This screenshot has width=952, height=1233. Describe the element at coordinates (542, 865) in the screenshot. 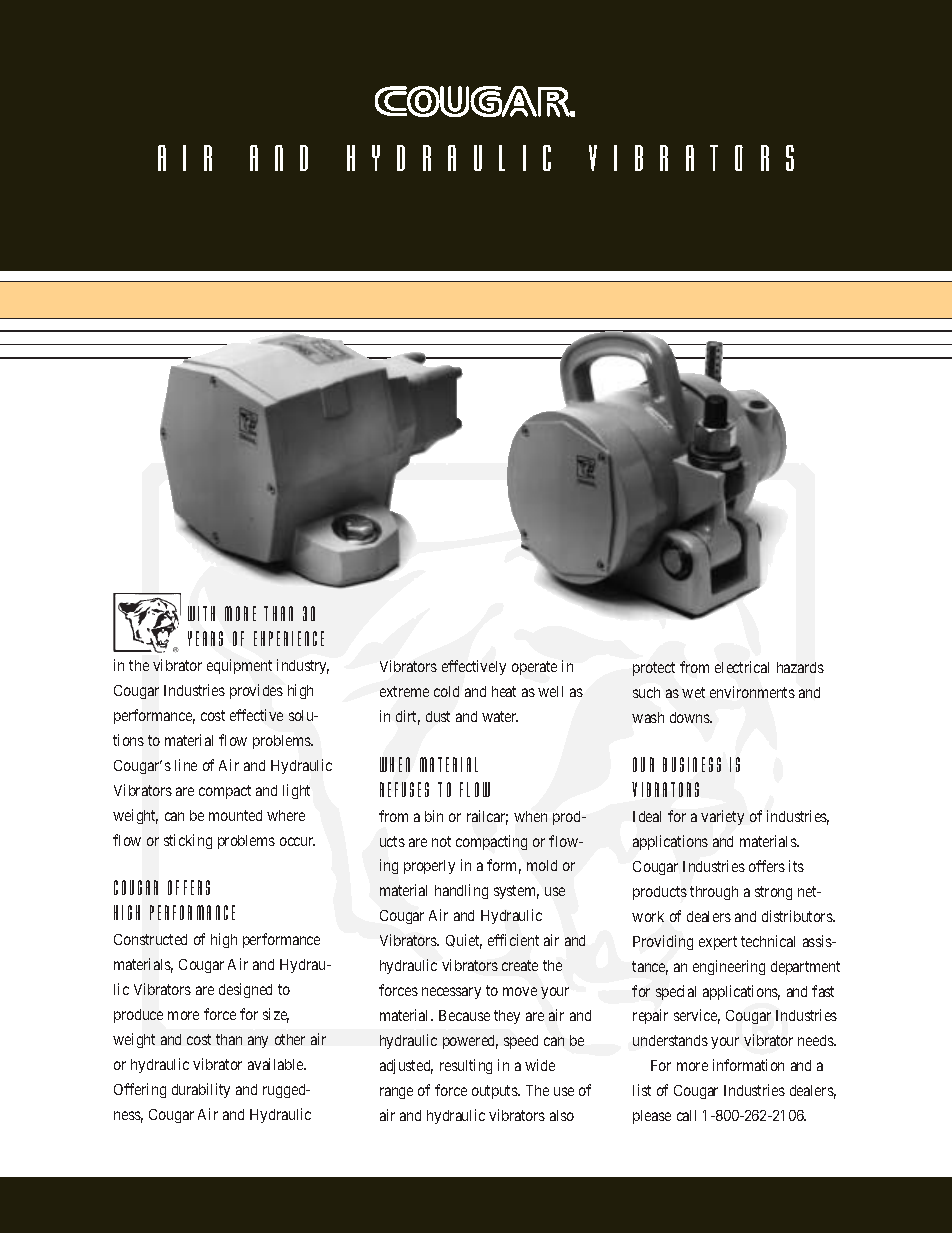

I see `mold` at that location.
